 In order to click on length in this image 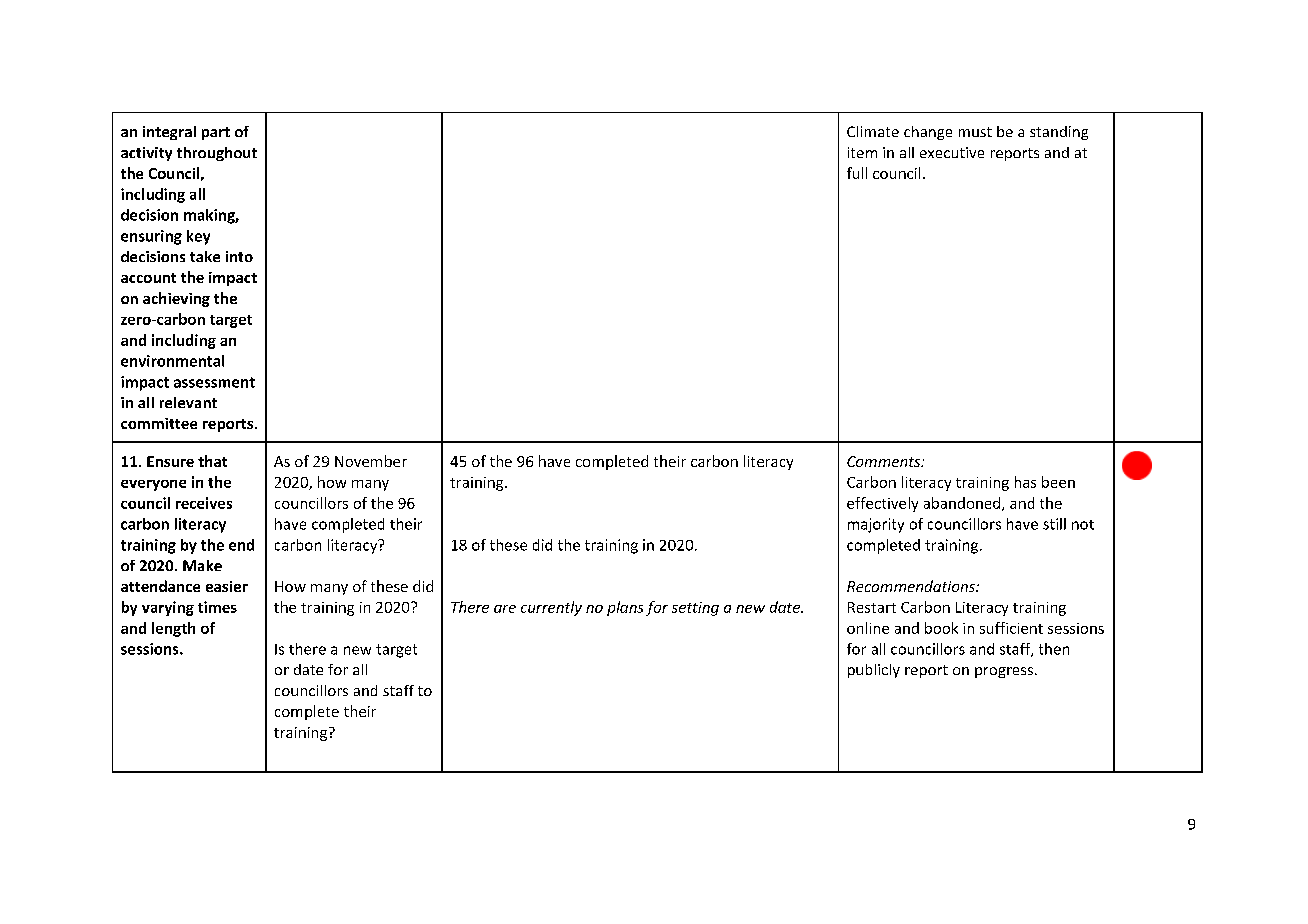, I will do `click(173, 629)`.
